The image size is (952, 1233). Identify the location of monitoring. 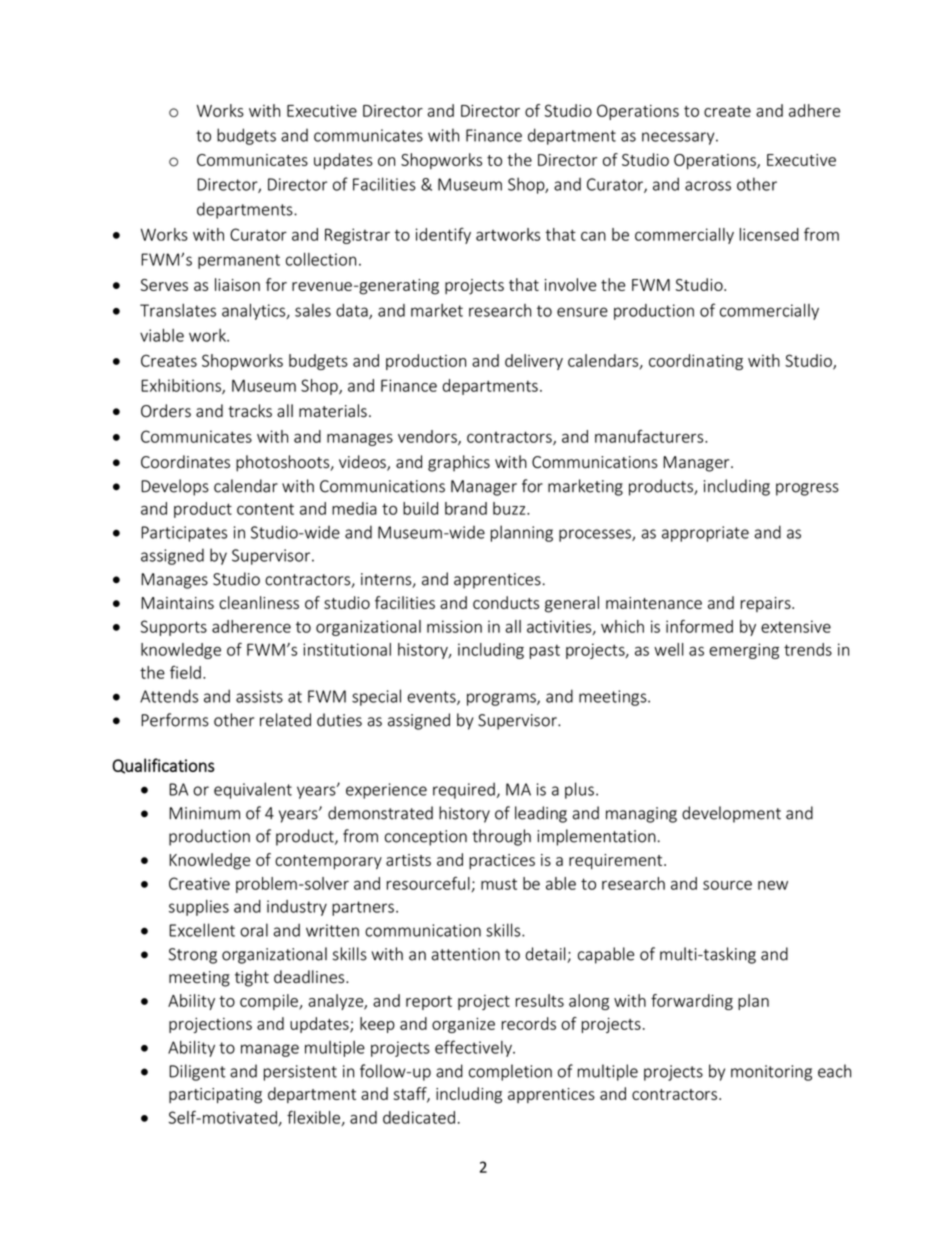
(771, 1073).
